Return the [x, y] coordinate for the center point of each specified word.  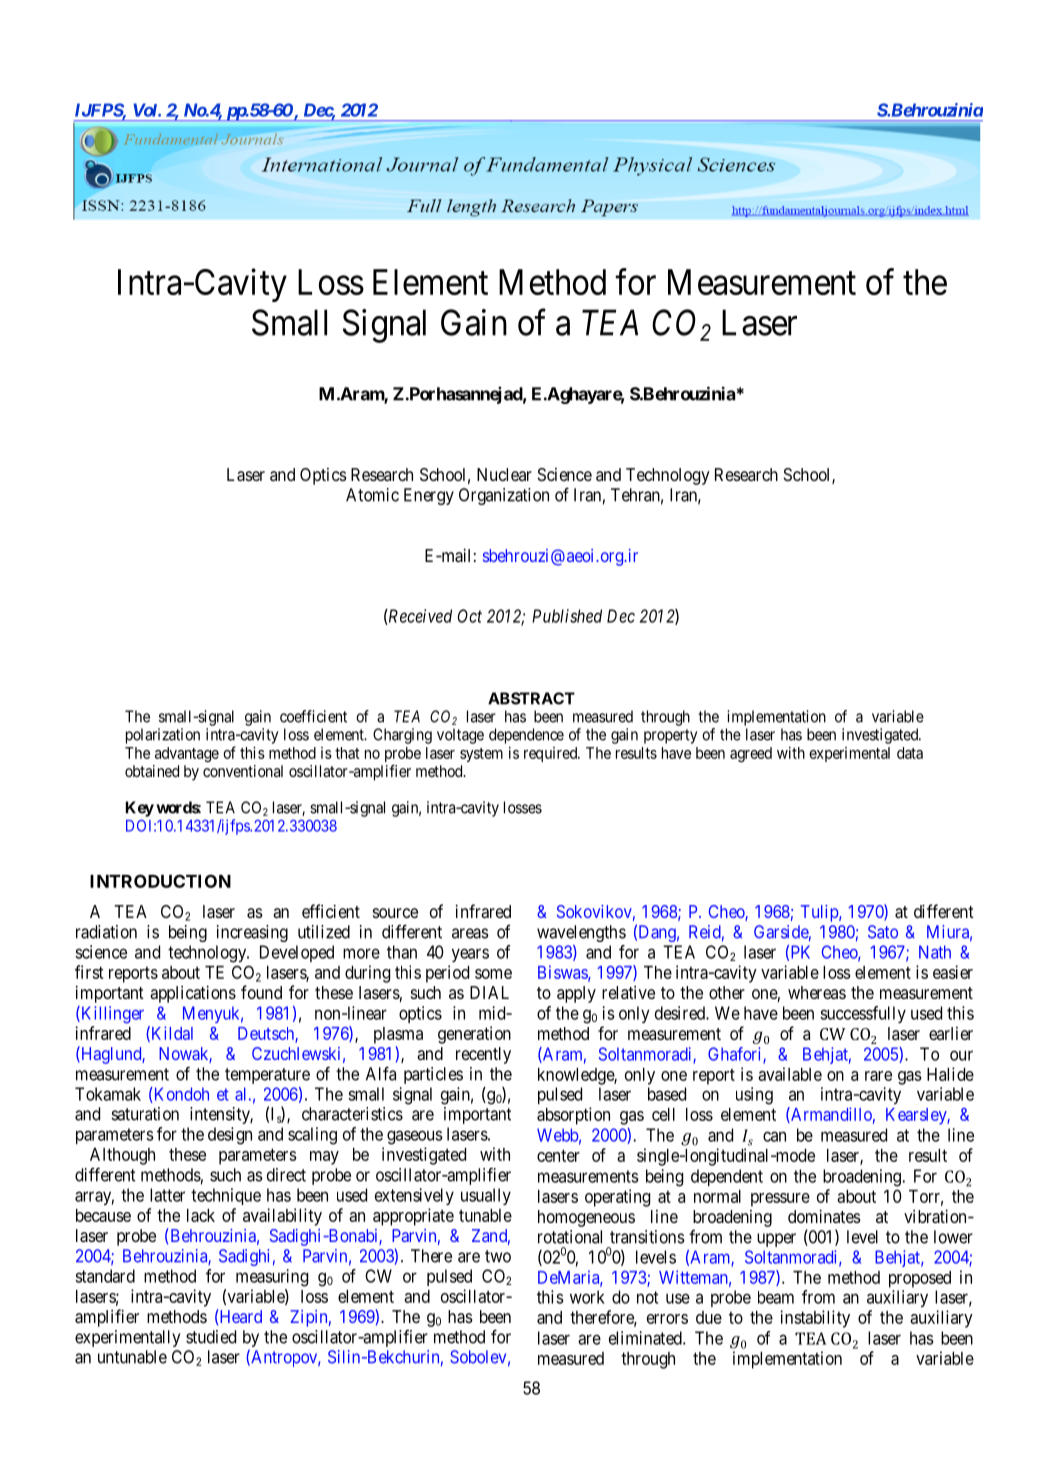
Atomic [372, 495]
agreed [751, 754]
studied [211, 1337]
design [230, 1136]
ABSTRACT [531, 698]
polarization [163, 736]
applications [193, 994]
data [910, 753]
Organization [504, 496]
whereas [817, 992]
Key [140, 809]
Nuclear [504, 474]
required [552, 754]
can [774, 1136]
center [558, 1155]
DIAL [489, 992]
